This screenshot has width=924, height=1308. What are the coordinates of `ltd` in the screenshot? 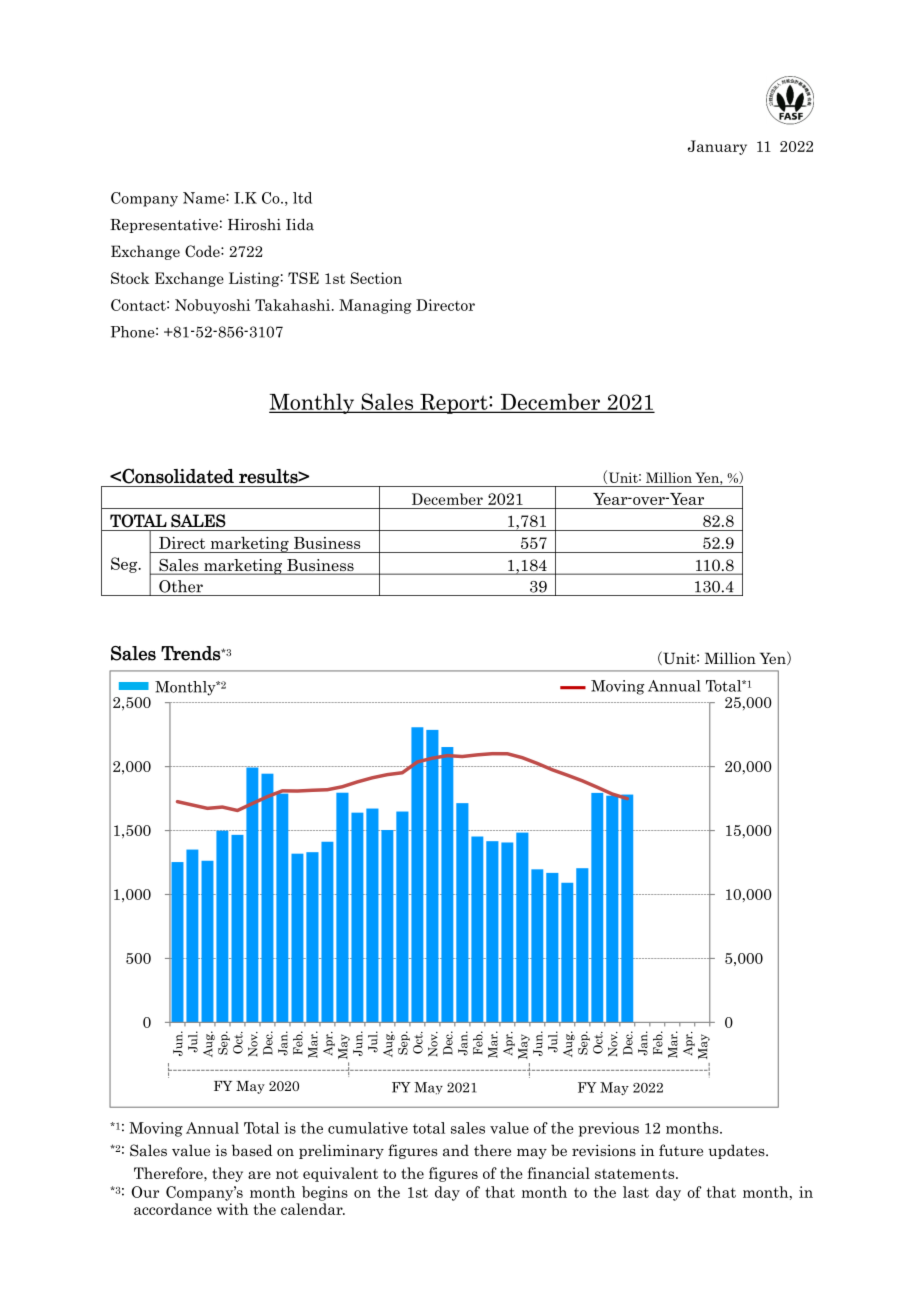 It's located at (302, 198).
